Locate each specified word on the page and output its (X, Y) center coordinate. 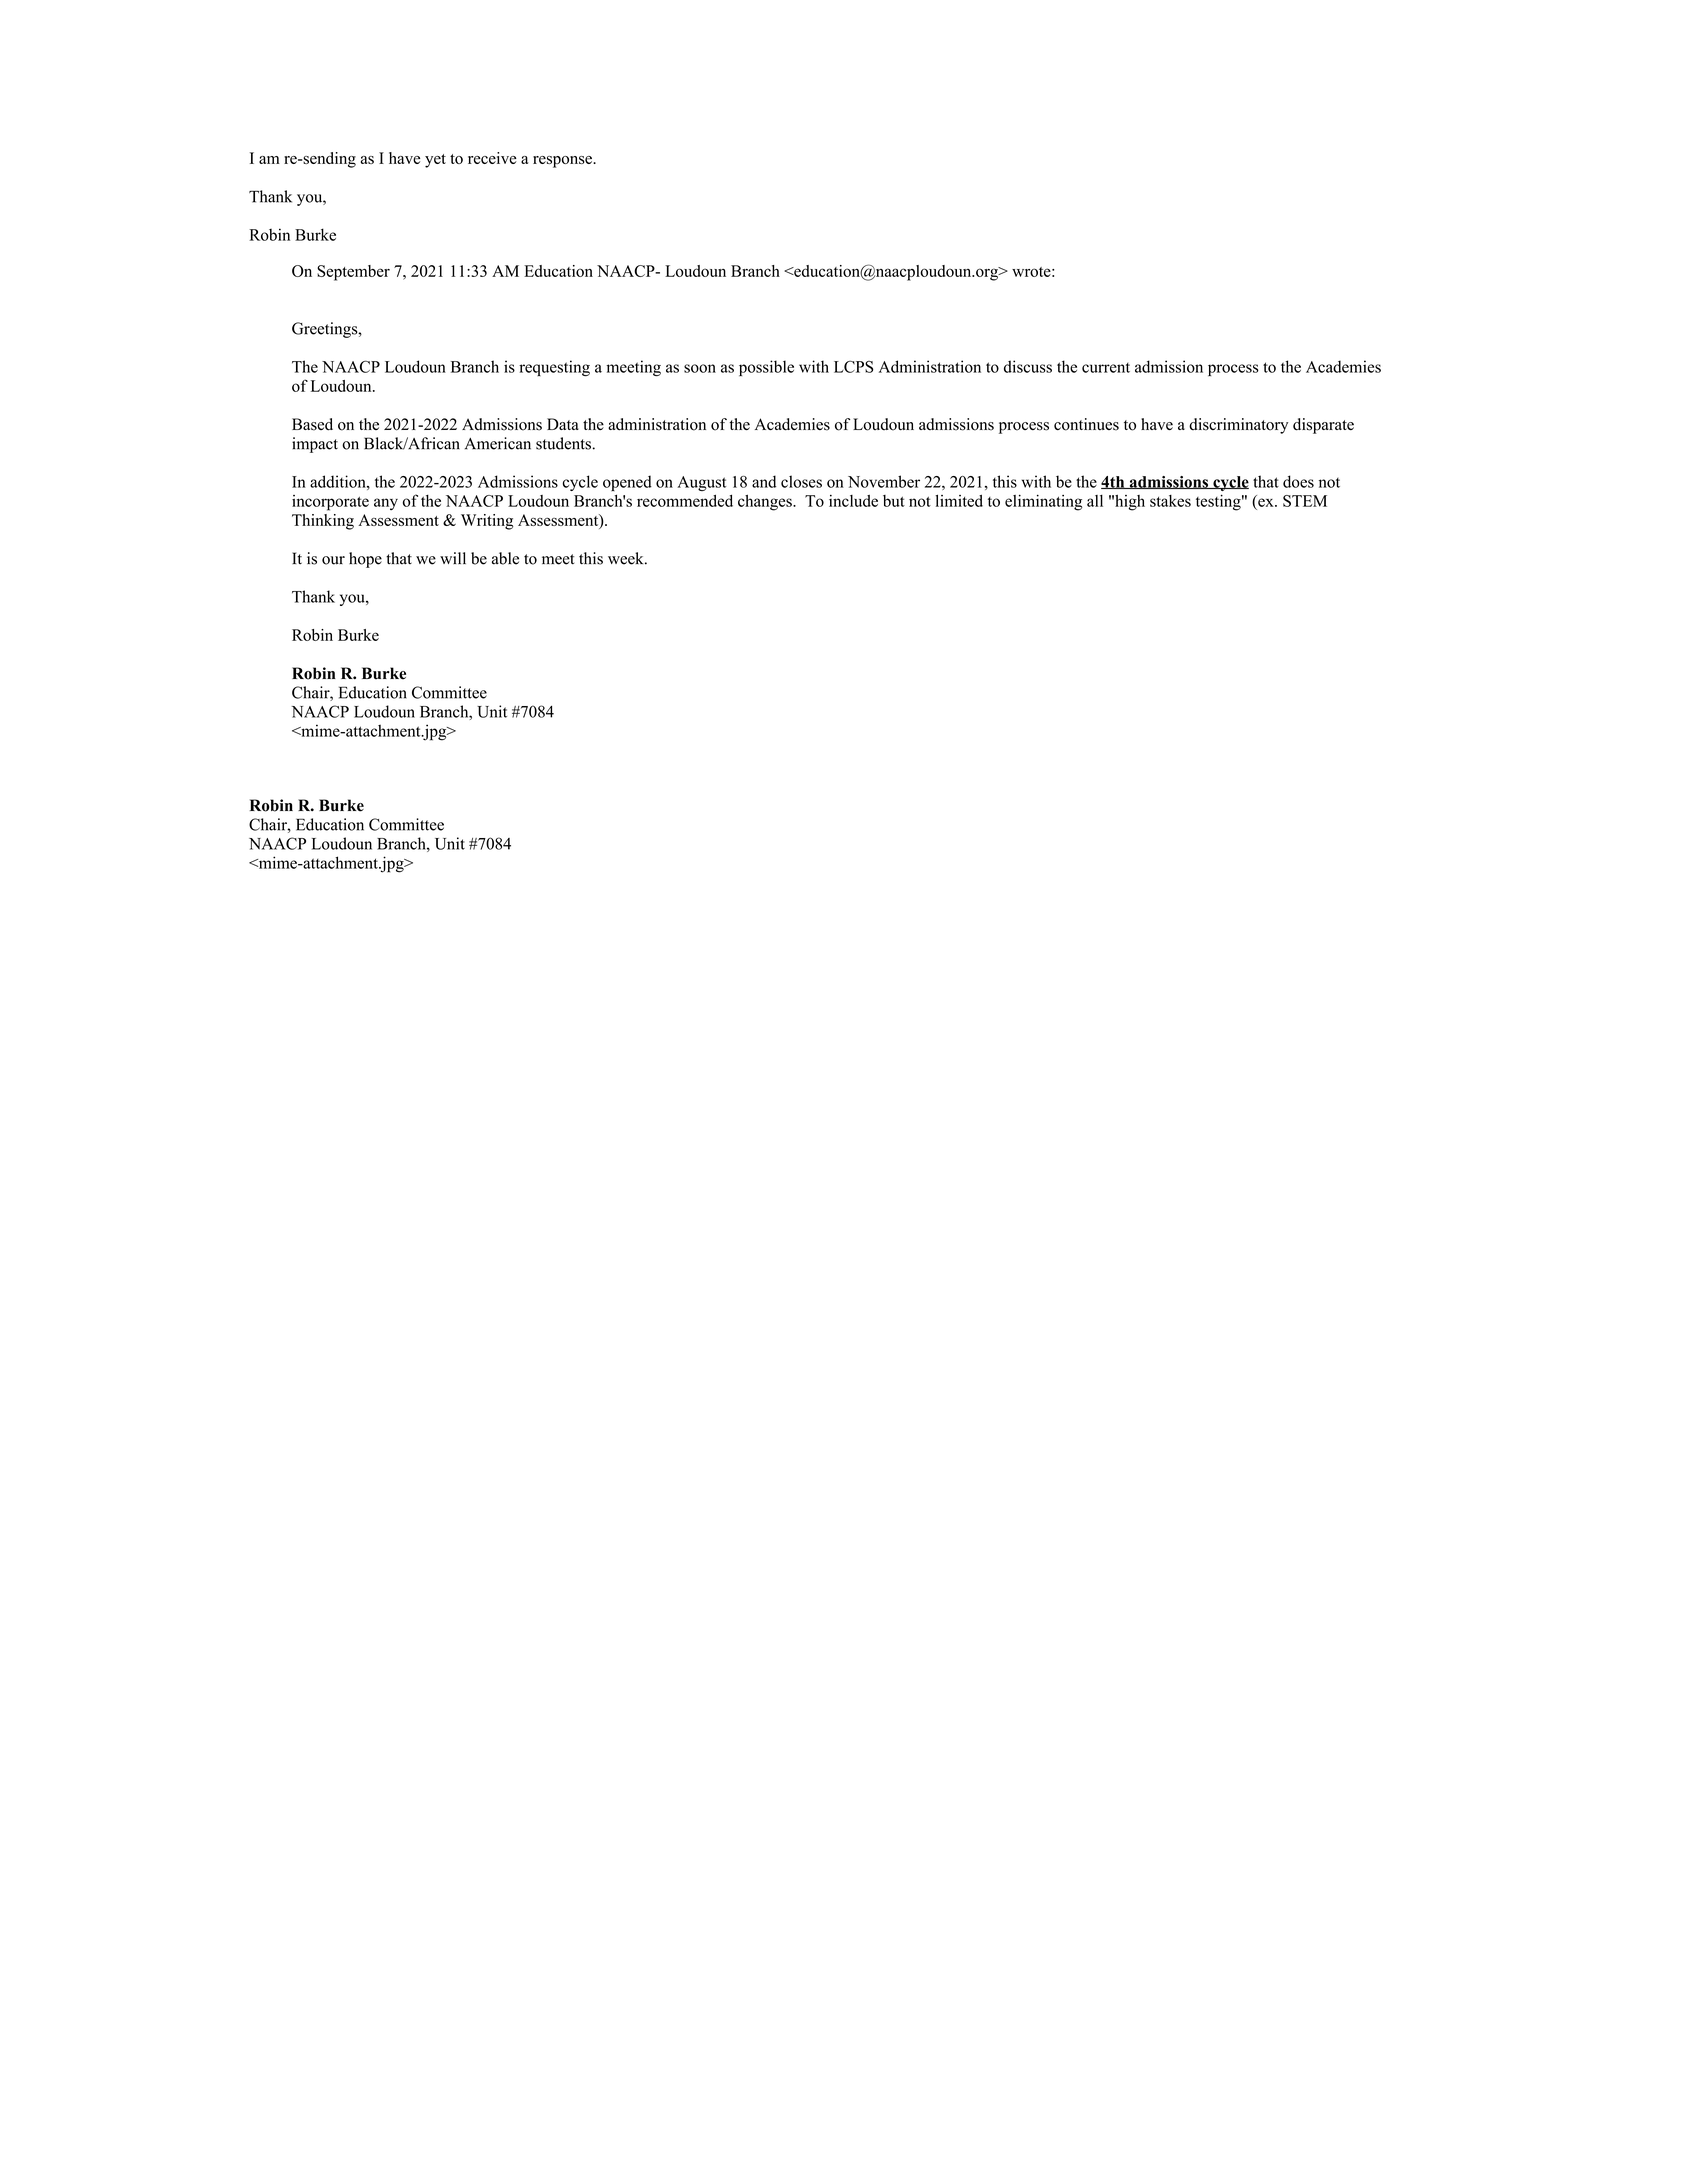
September (353, 273)
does (1298, 481)
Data (563, 424)
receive (492, 158)
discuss (1028, 366)
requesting (554, 368)
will (453, 558)
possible (766, 368)
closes (801, 481)
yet (435, 161)
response (563, 162)
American (498, 443)
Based (312, 424)
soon (700, 368)
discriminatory (1238, 426)
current (1106, 368)
